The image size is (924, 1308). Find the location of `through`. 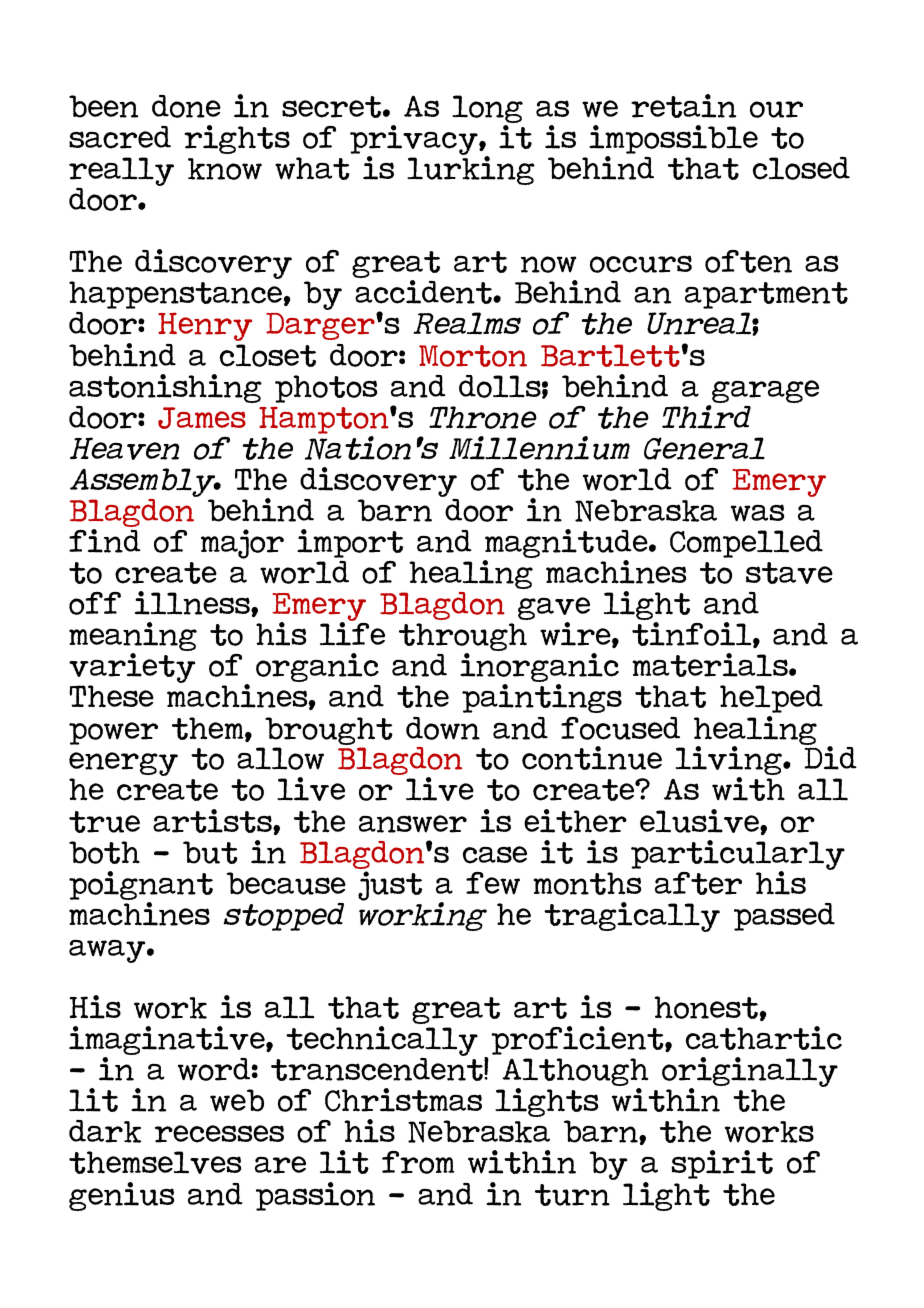

through is located at coordinates (463, 638).
